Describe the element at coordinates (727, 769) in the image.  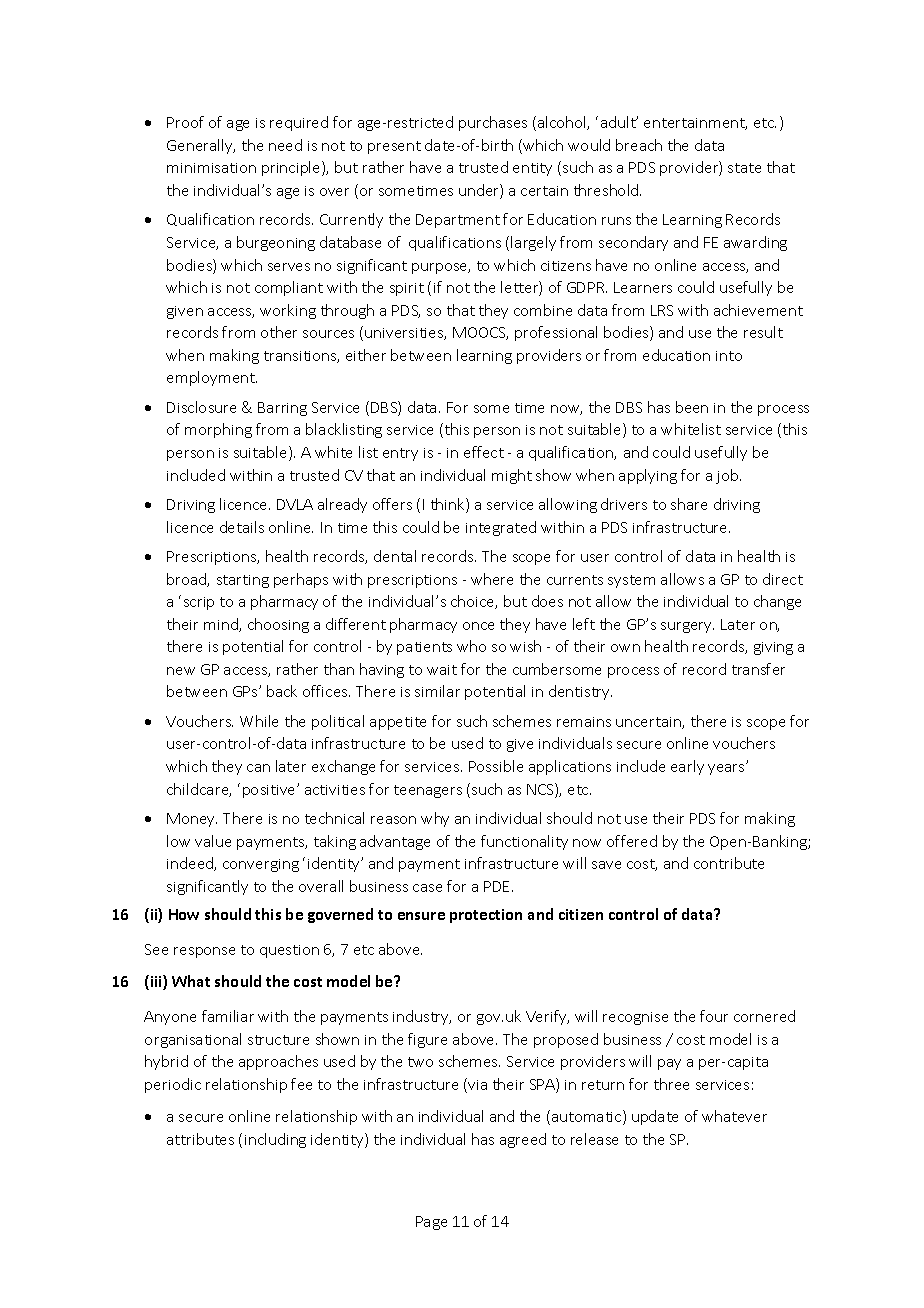
I see `years` at that location.
